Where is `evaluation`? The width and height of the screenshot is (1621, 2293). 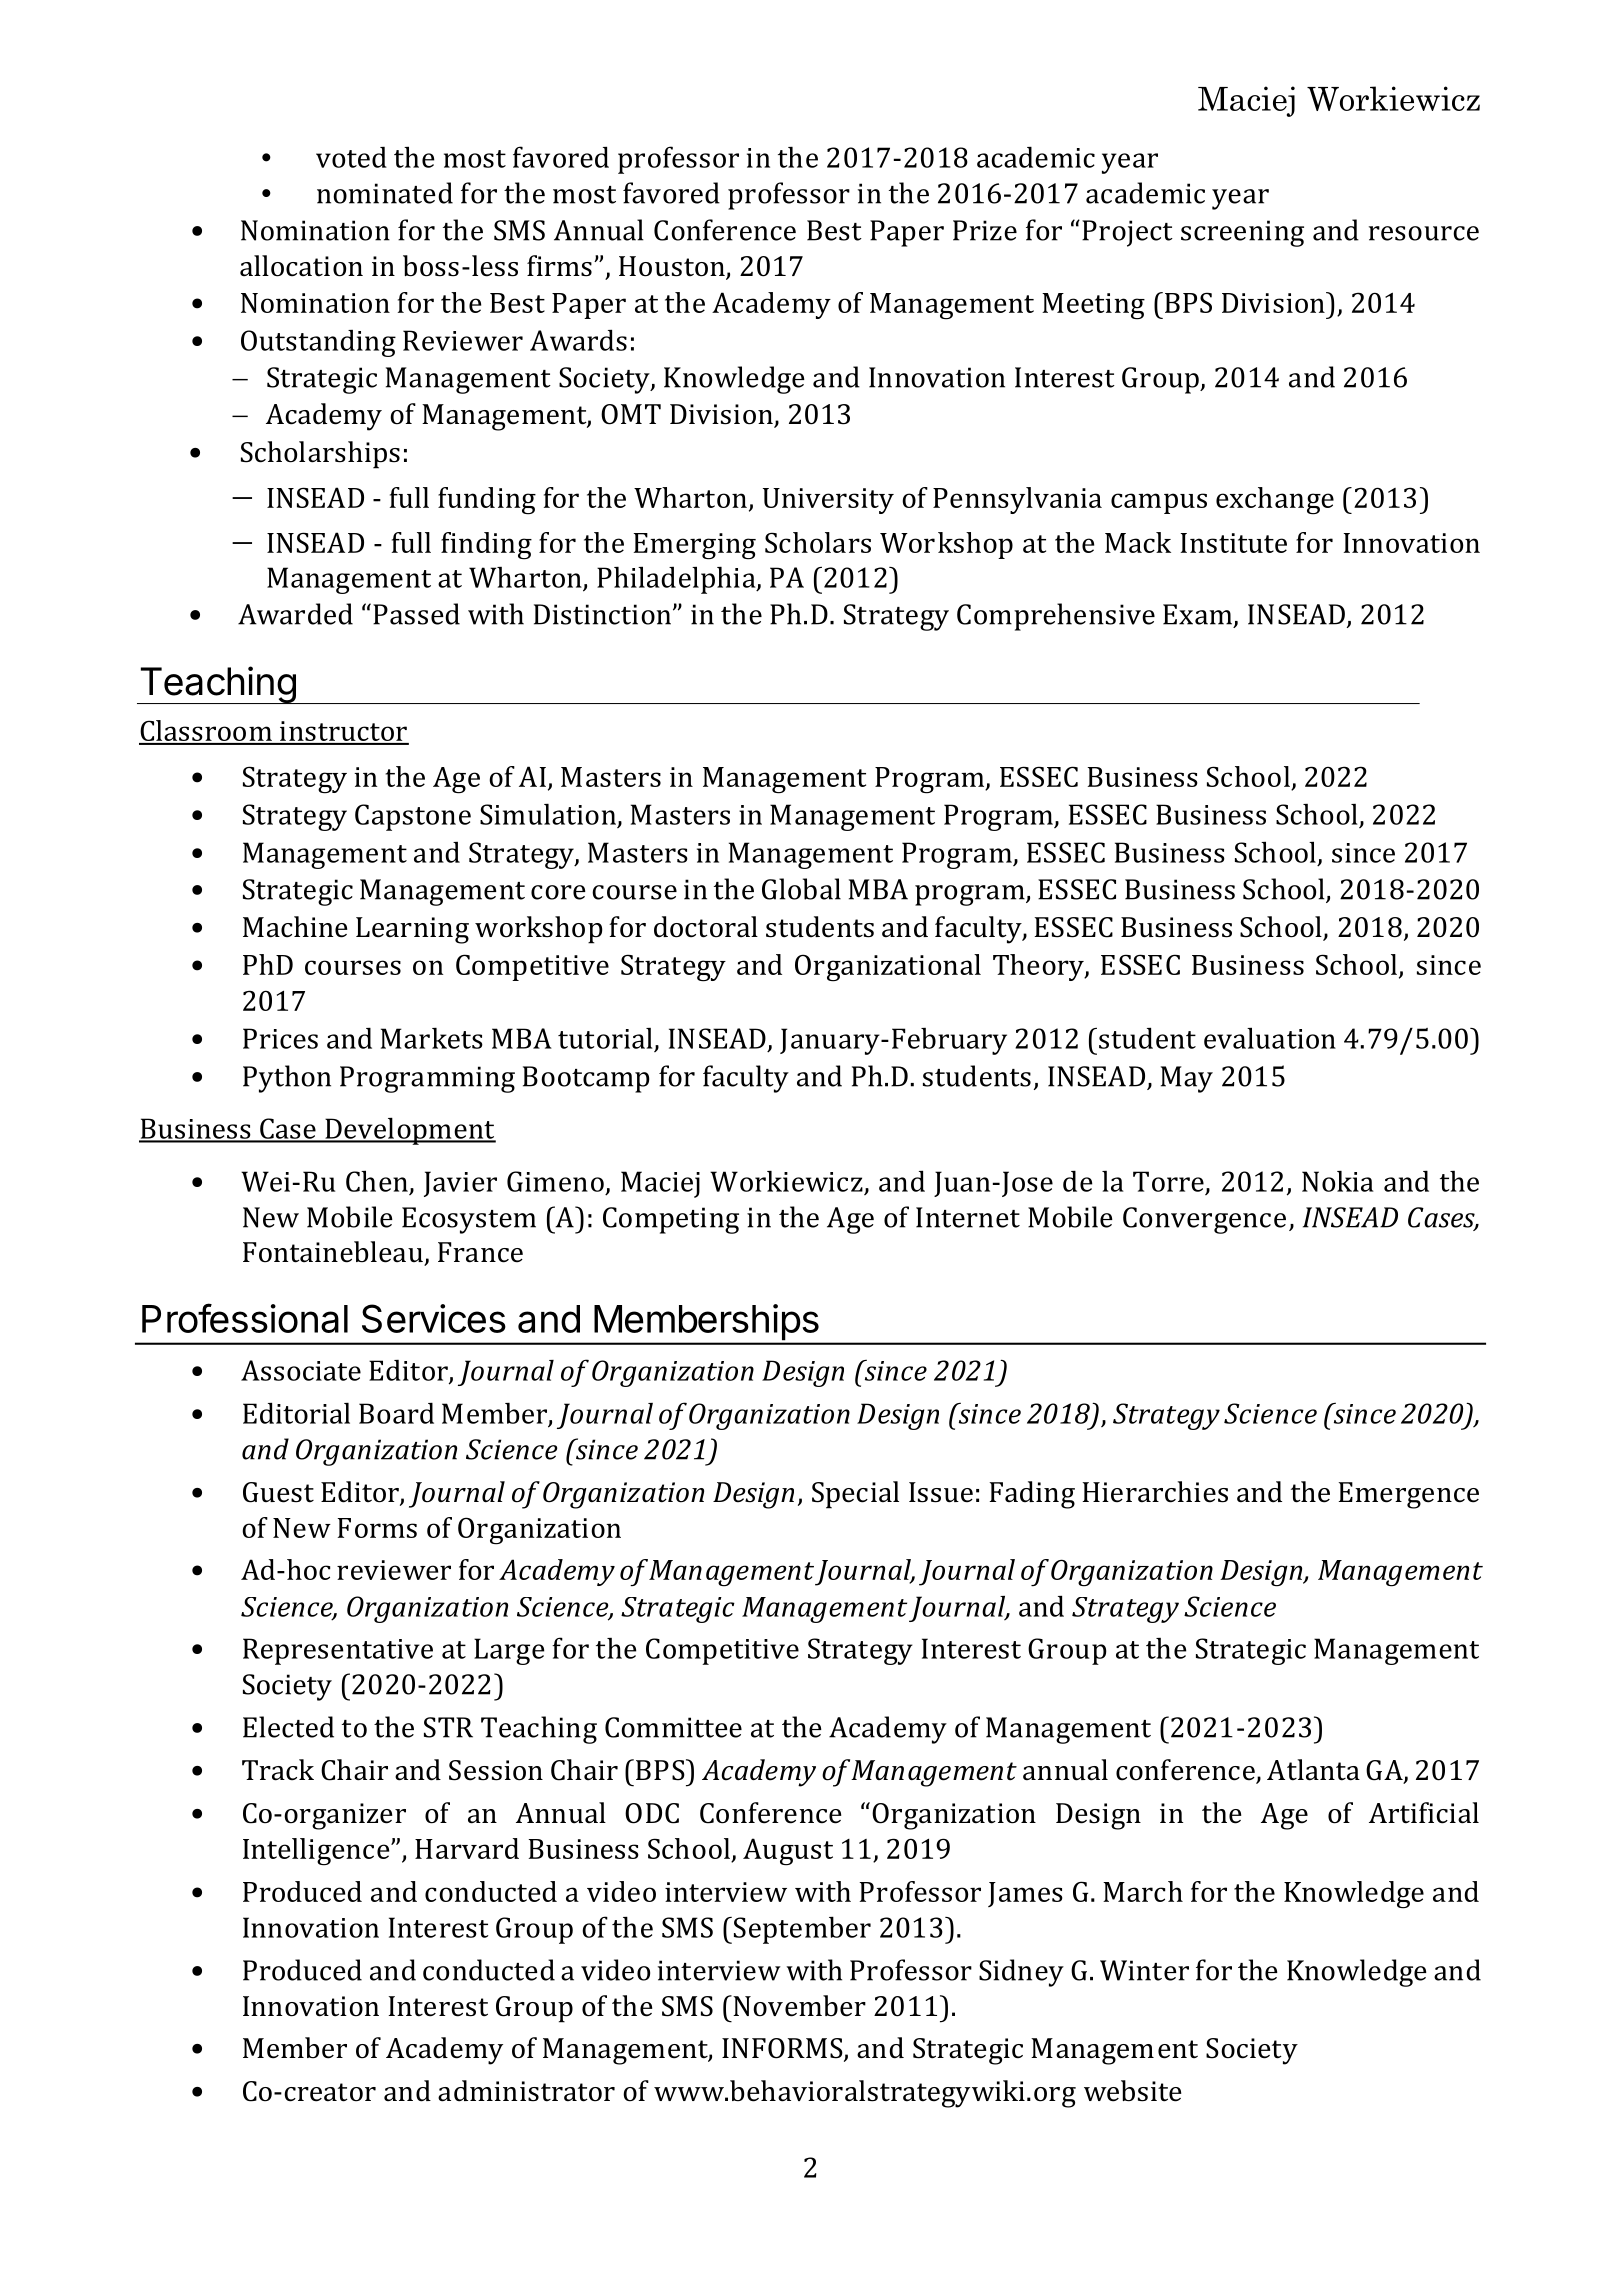 evaluation is located at coordinates (1270, 1038).
